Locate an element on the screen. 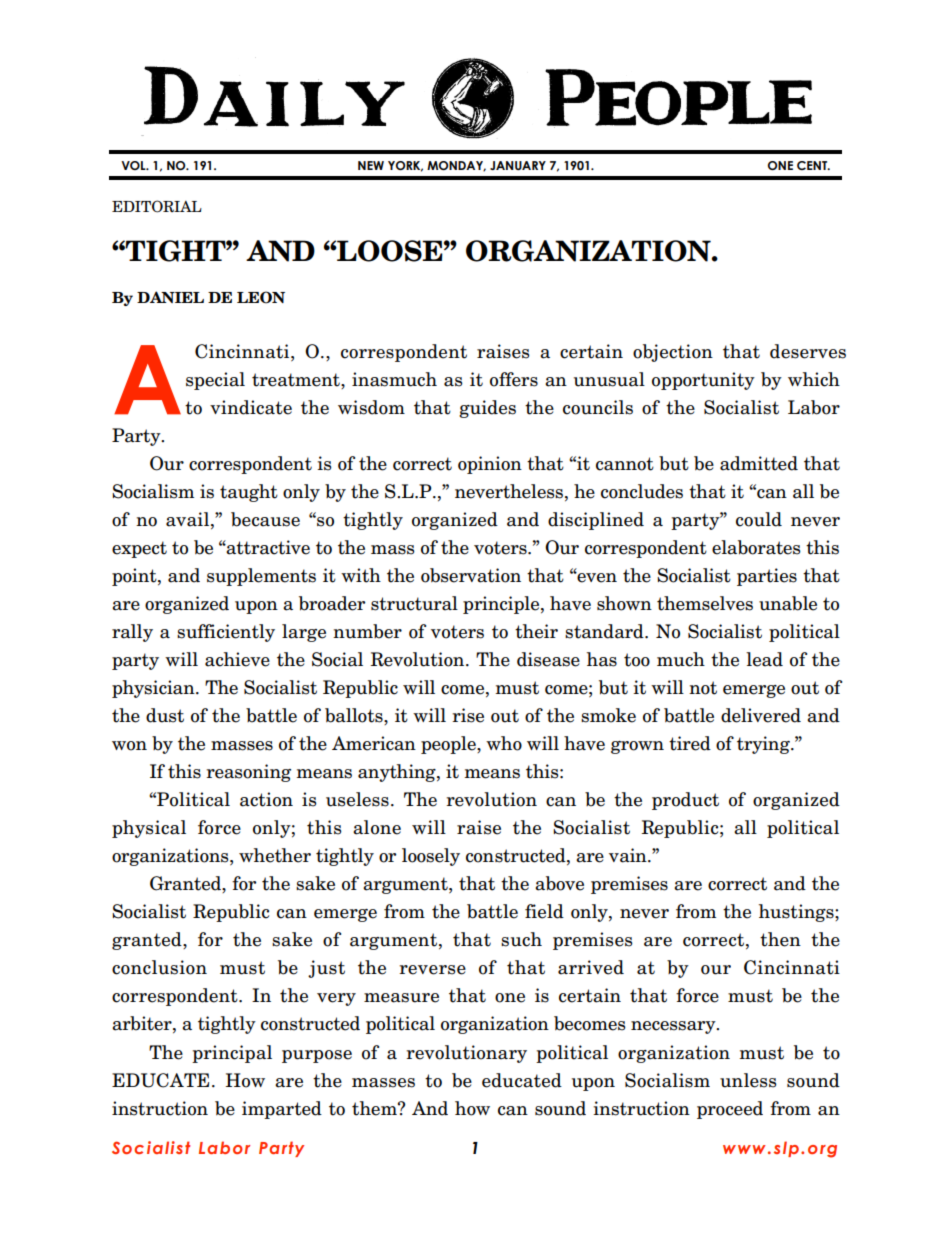  taught is located at coordinates (249, 493).
